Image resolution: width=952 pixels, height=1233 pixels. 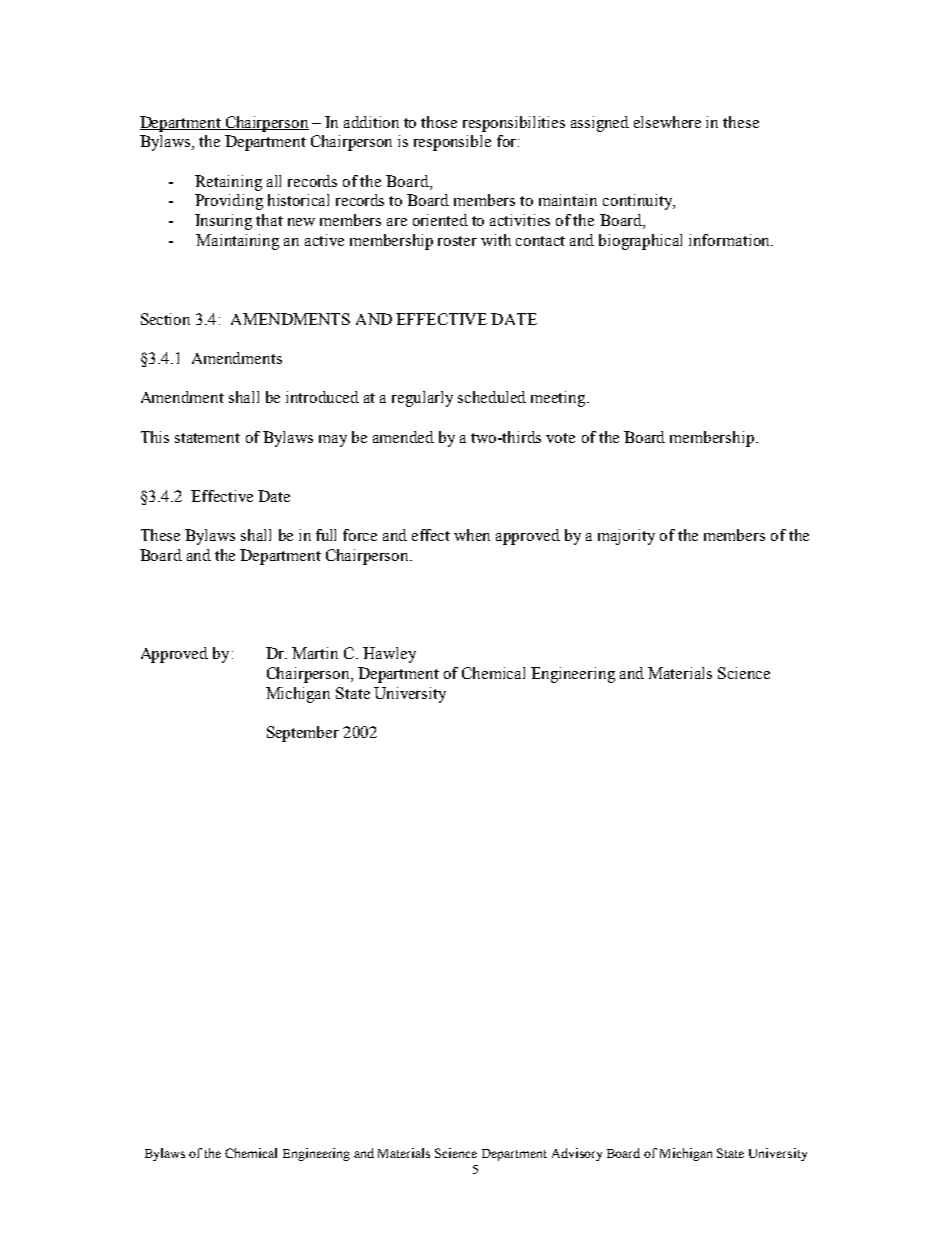 What do you see at coordinates (577, 1154) in the screenshot?
I see `Advisory` at bounding box center [577, 1154].
